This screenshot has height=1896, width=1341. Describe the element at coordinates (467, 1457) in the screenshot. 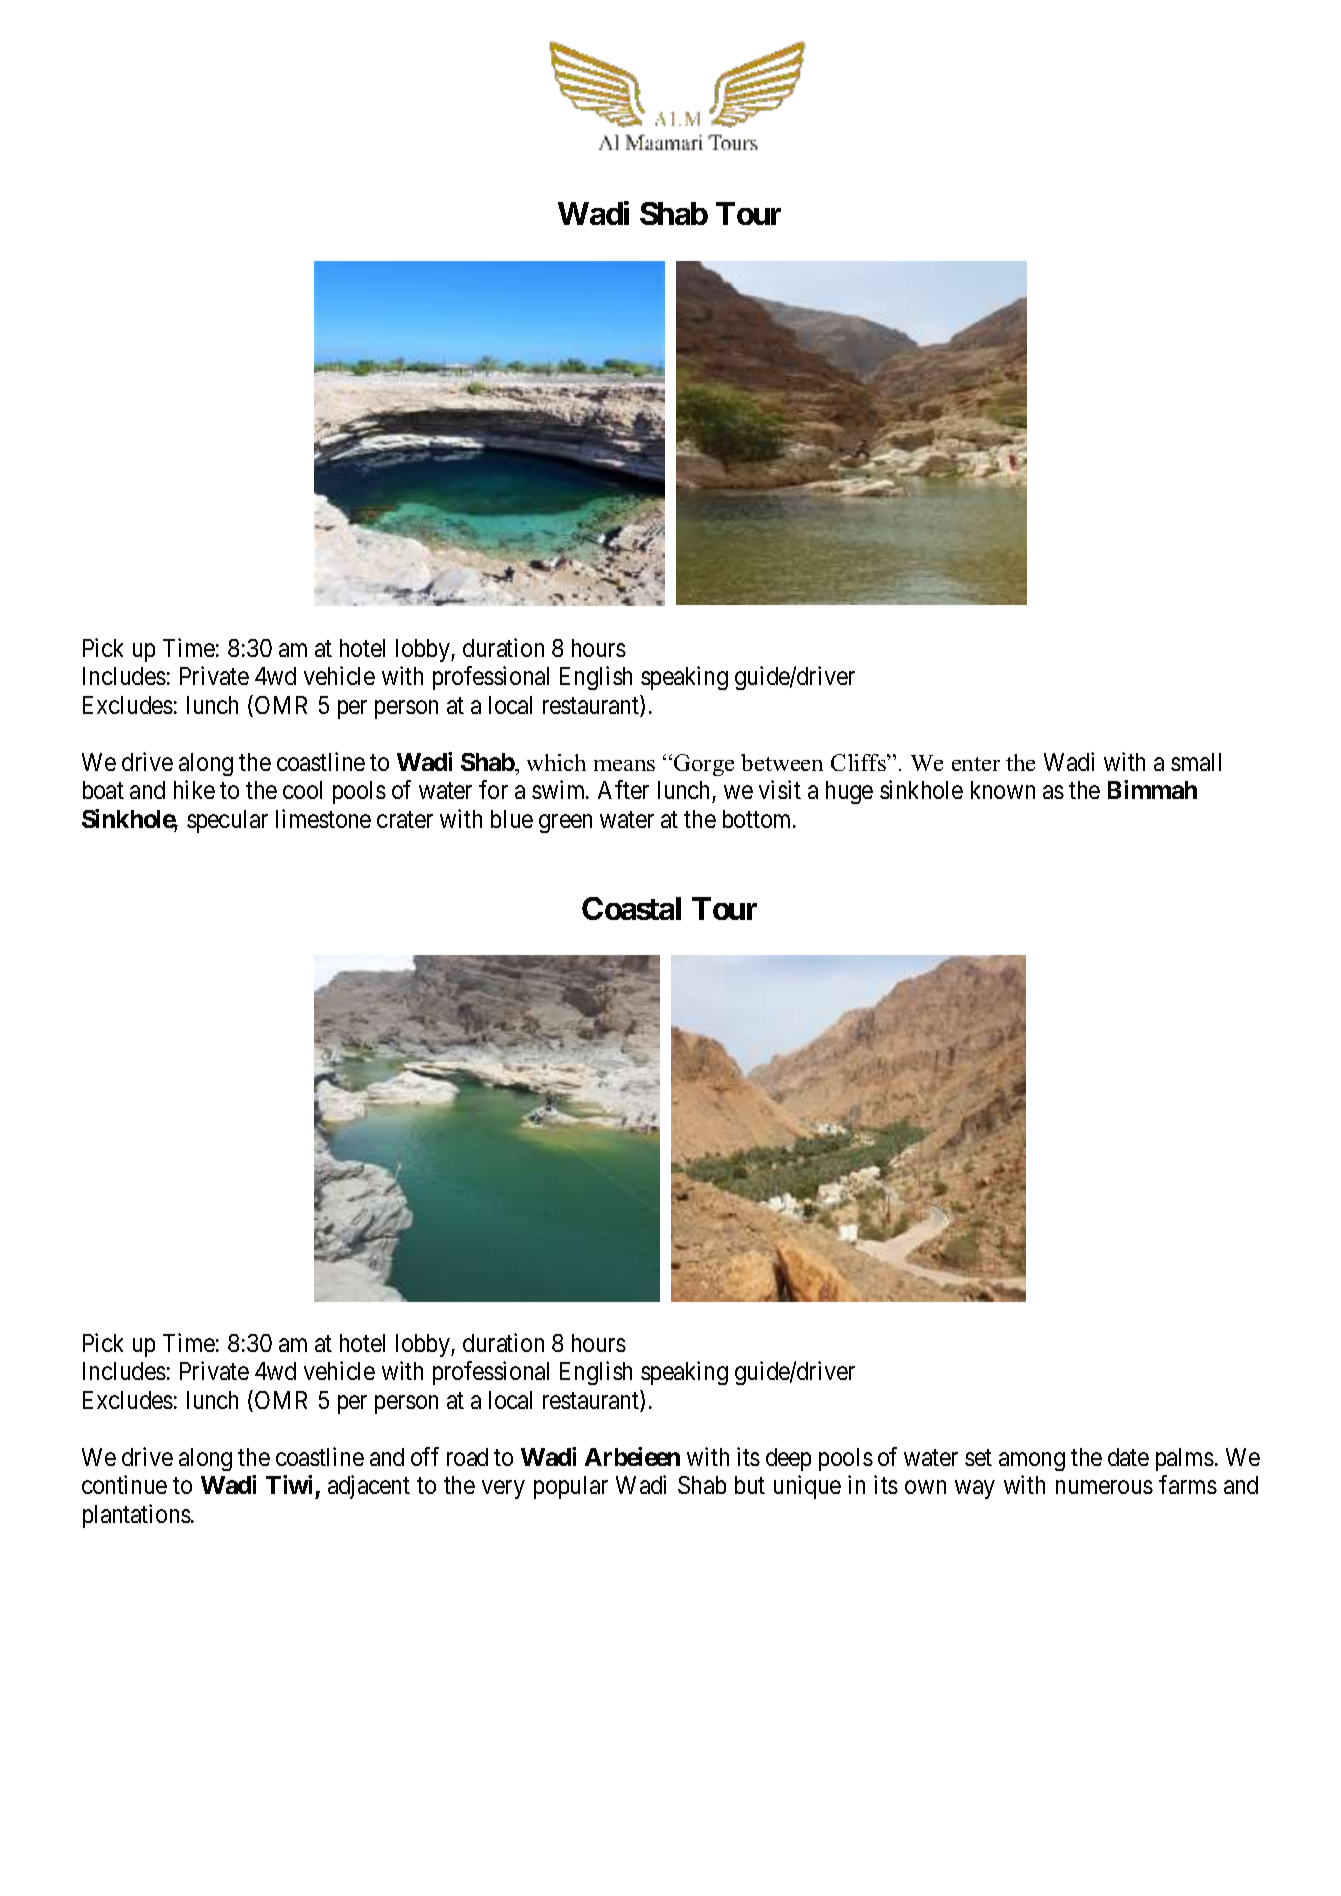

I see `road` at that location.
